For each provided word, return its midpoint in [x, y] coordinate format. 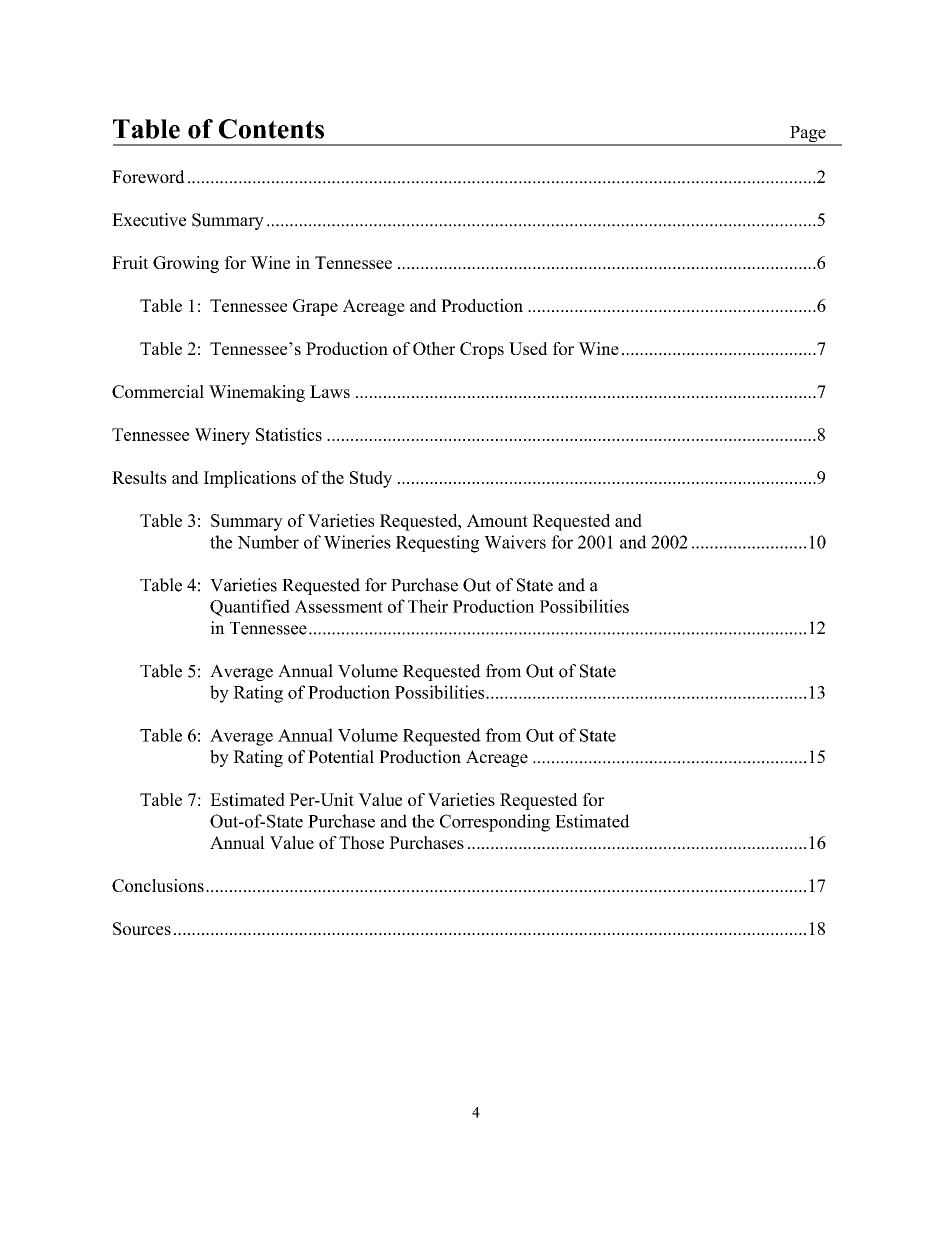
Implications [249, 479]
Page [808, 135]
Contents [271, 129]
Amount [497, 520]
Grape [315, 307]
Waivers [515, 542]
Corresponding [495, 823]
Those [361, 842]
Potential [341, 757]
